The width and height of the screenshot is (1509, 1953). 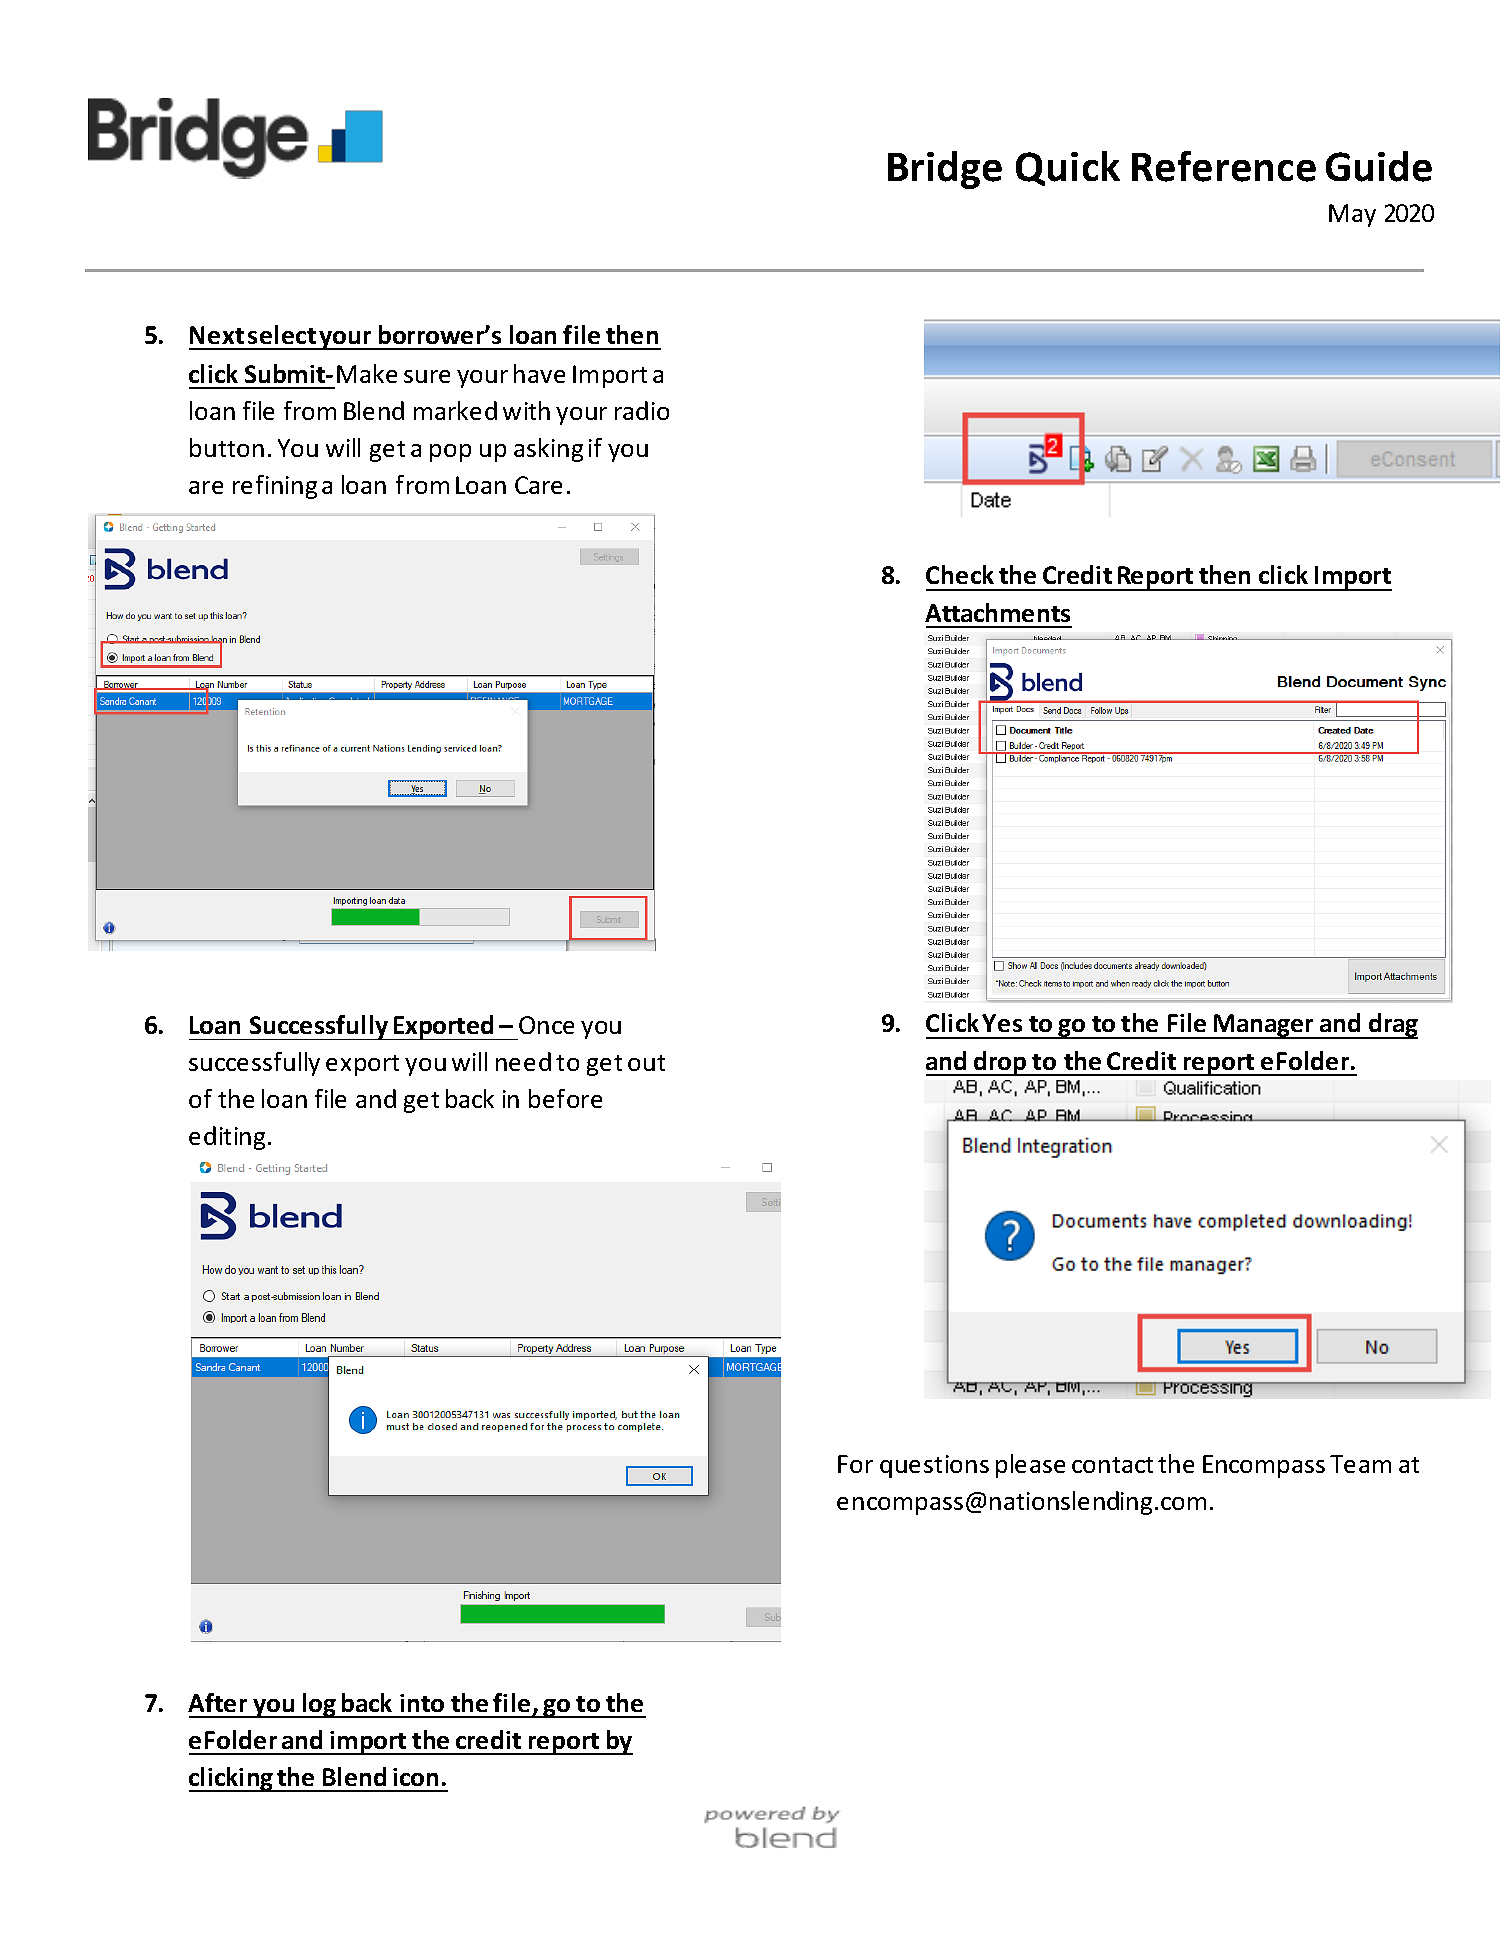 What do you see at coordinates (945, 170) in the screenshot?
I see `Bridge` at bounding box center [945, 170].
